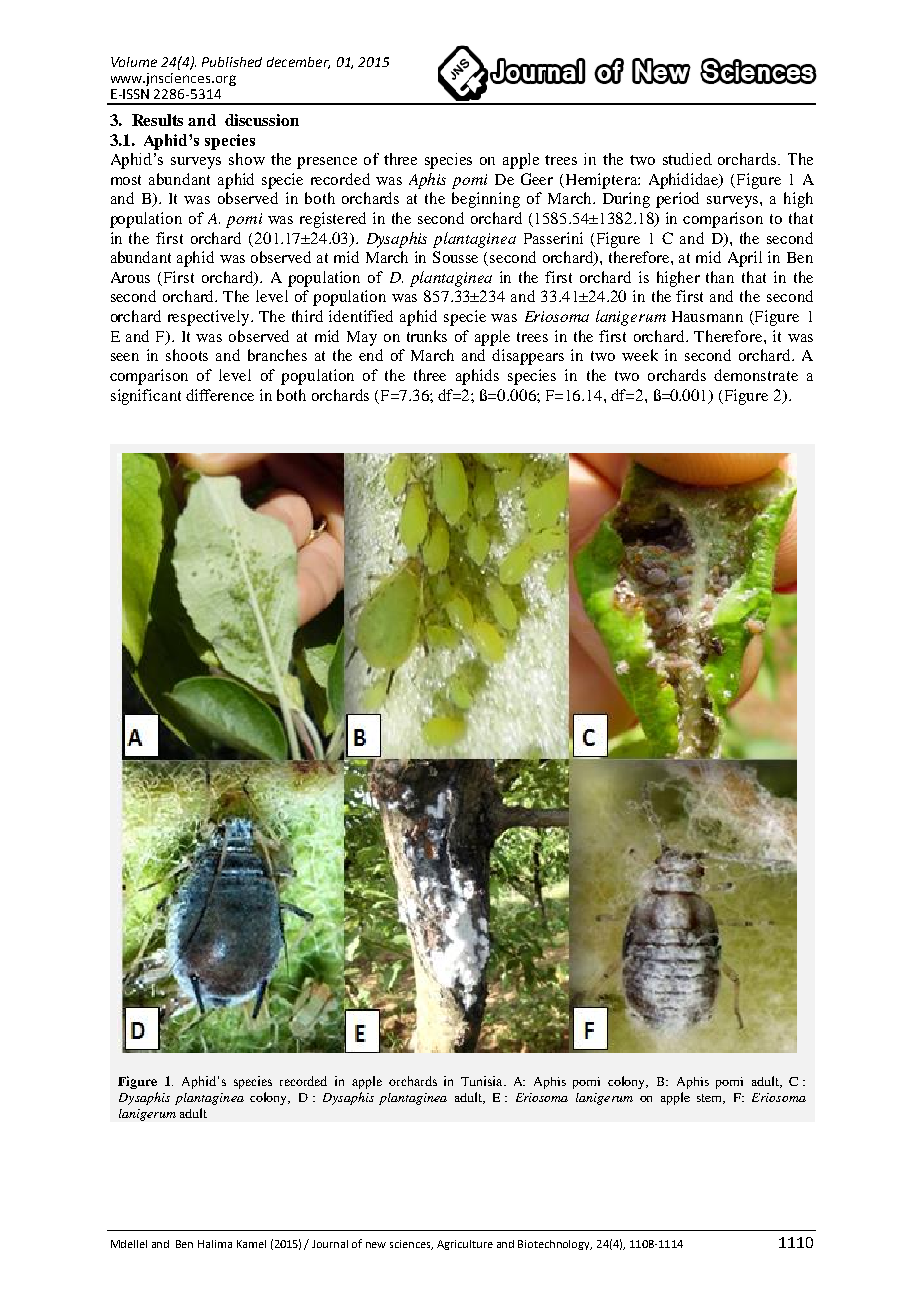 This screenshot has width=924, height=1308. I want to click on stem, so click(711, 1099).
